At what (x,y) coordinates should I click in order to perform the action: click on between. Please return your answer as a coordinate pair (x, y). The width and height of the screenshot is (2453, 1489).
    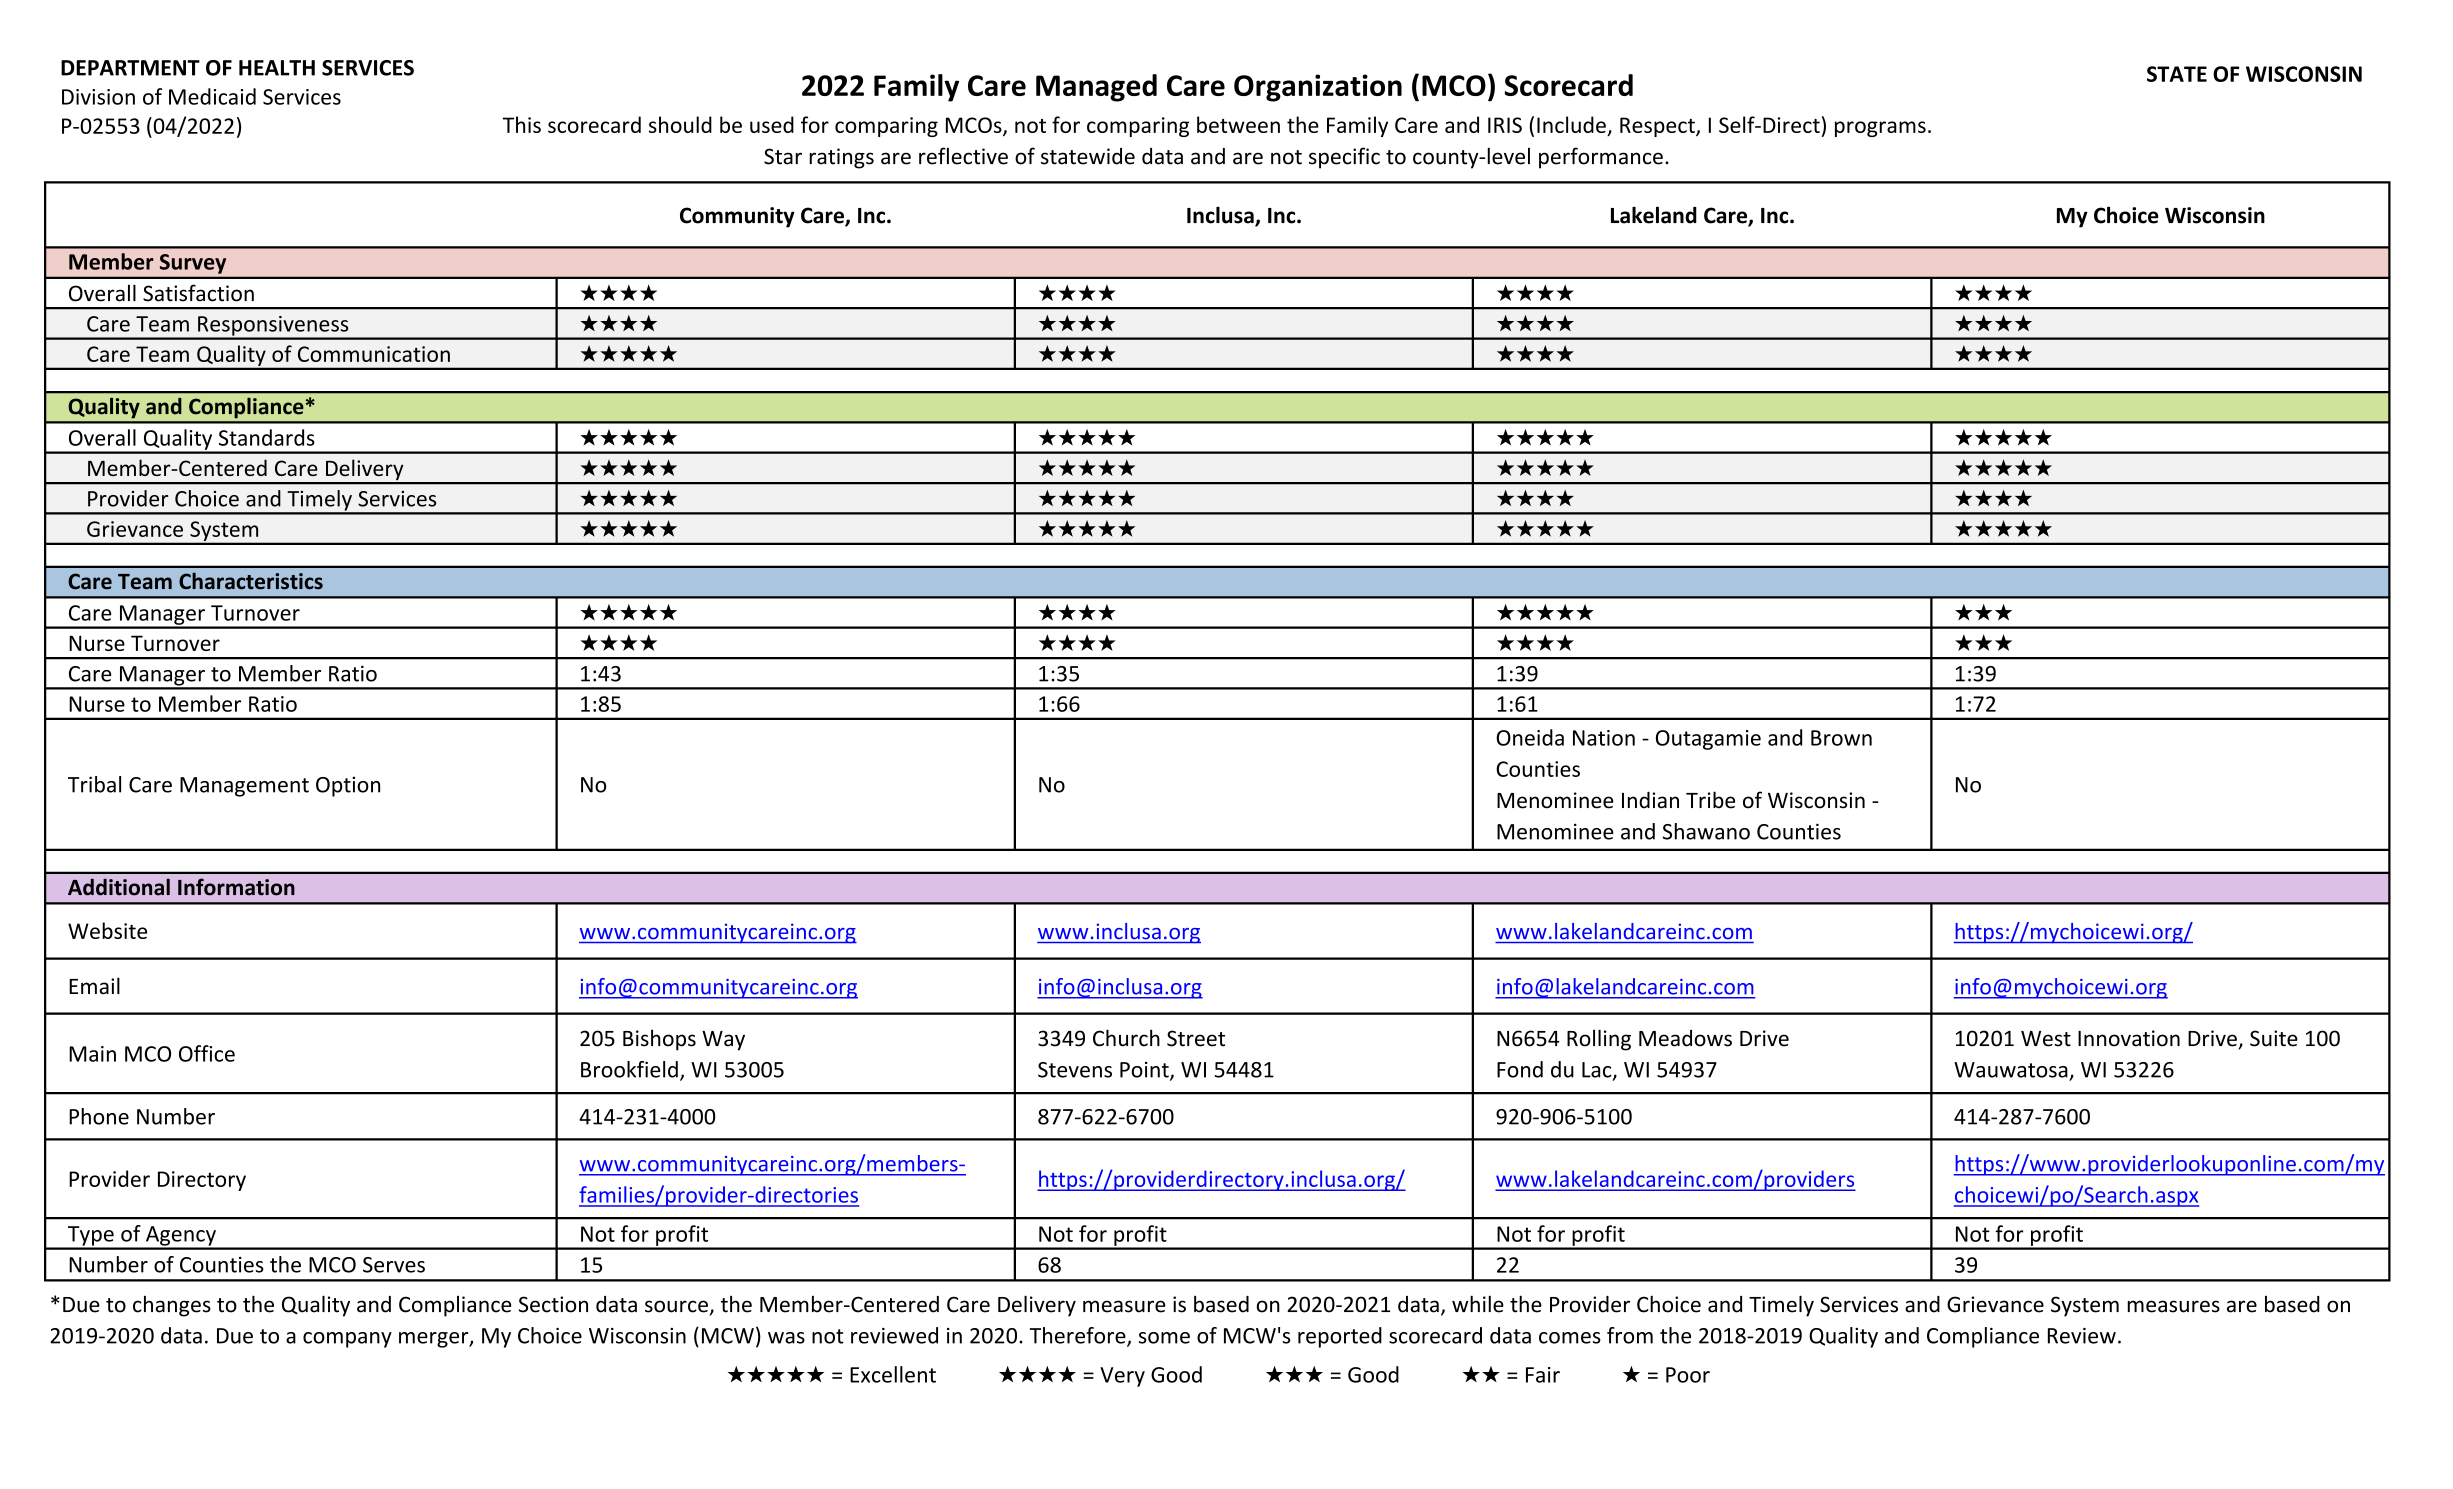
    Looking at the image, I should click on (1238, 124).
